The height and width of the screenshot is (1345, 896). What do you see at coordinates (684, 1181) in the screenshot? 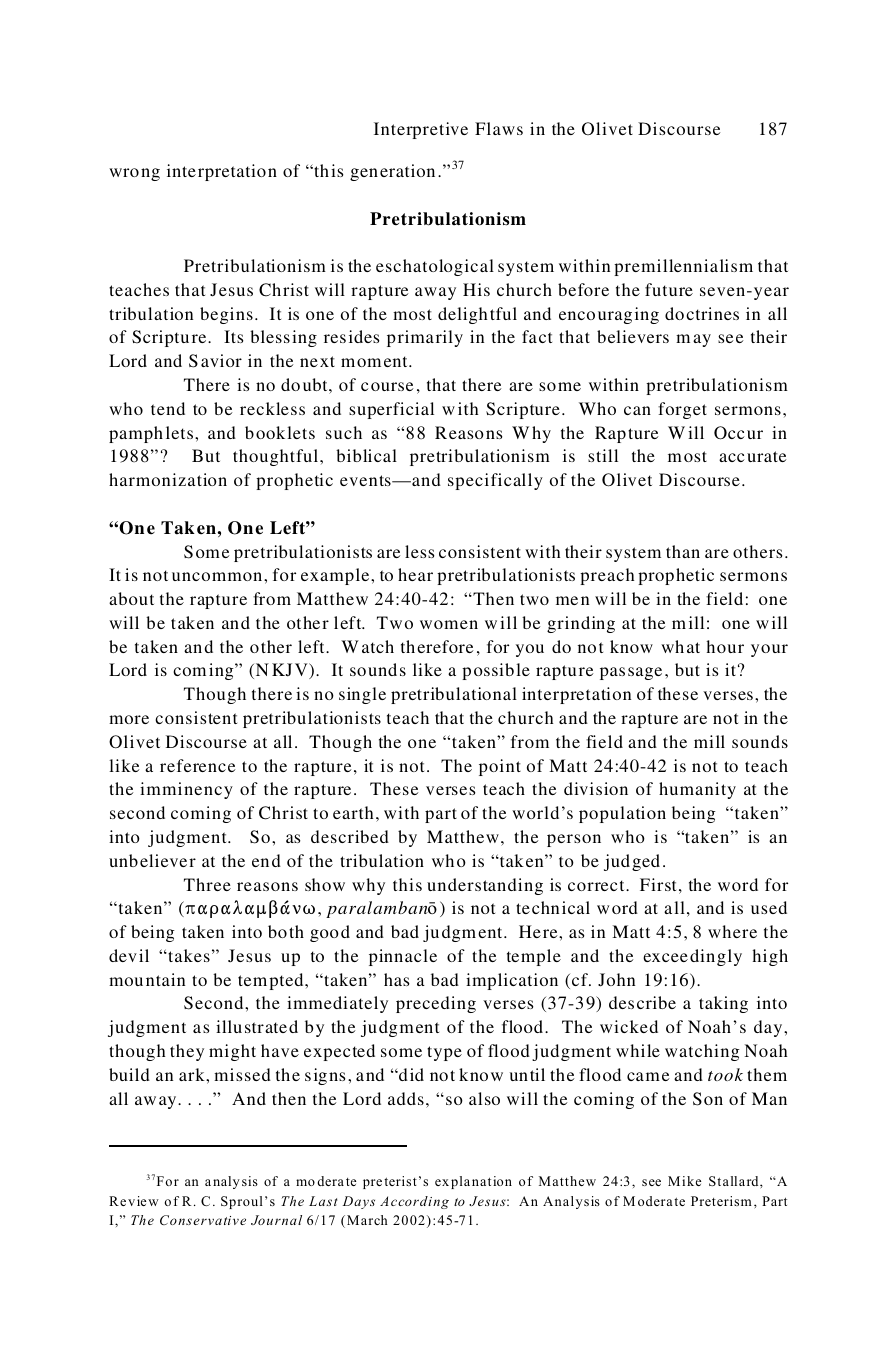
I see `Mike` at bounding box center [684, 1181].
